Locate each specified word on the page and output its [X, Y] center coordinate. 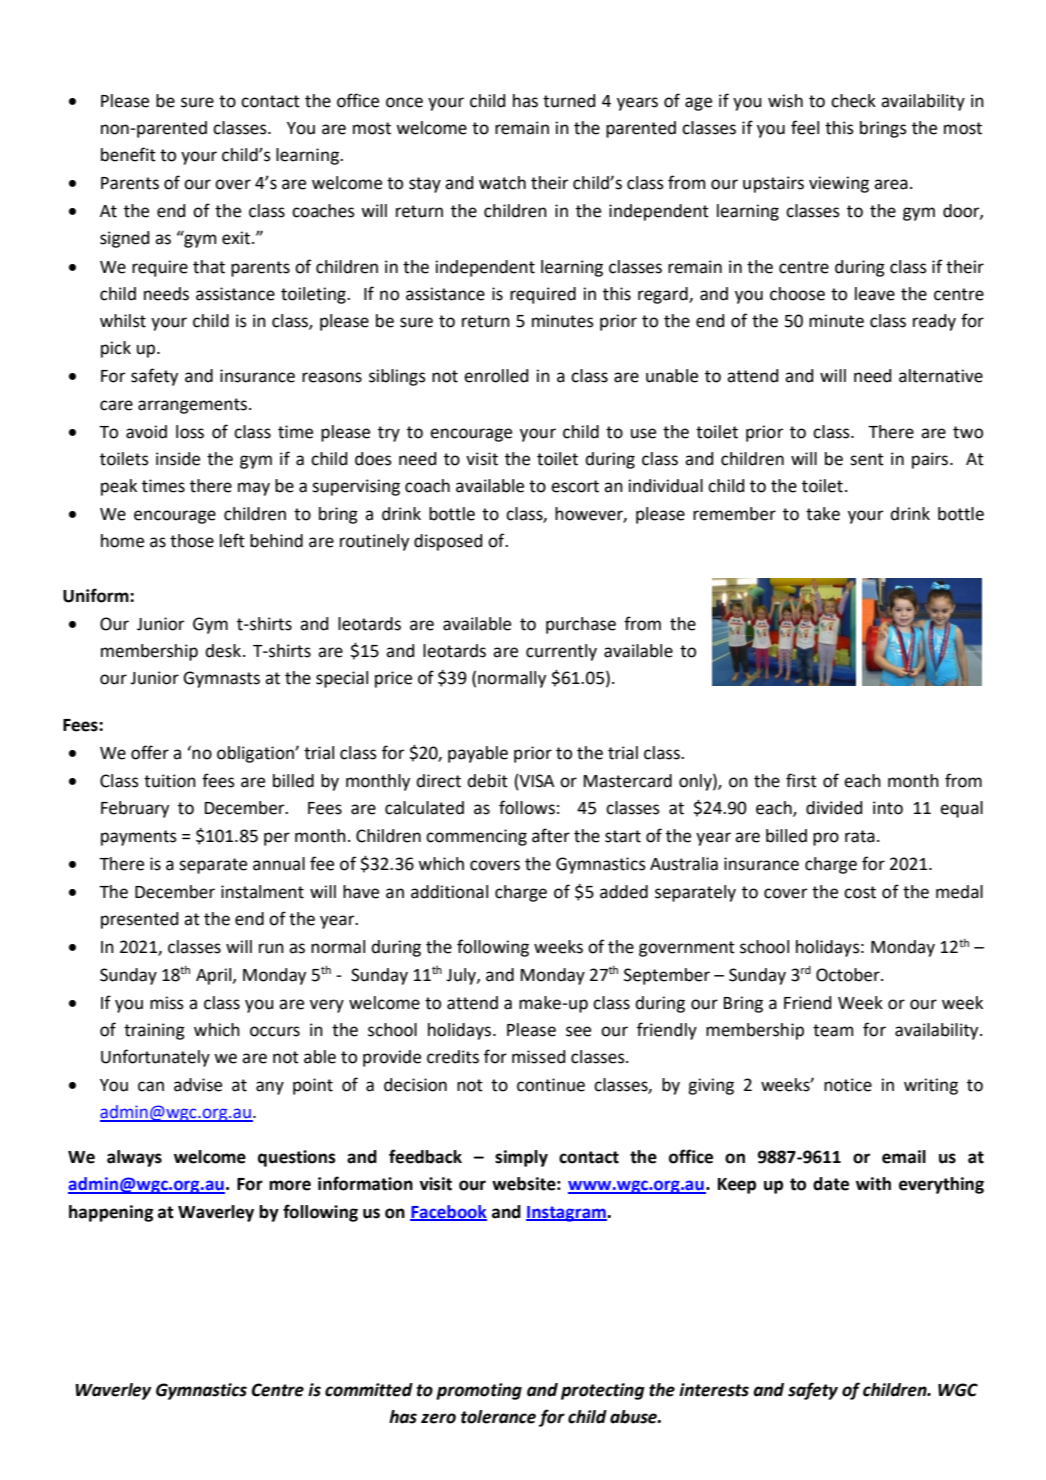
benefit [128, 154]
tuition [170, 781]
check [853, 101]
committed [369, 1390]
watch [502, 183]
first [801, 780]
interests [714, 1390]
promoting [479, 1391]
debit [487, 781]
